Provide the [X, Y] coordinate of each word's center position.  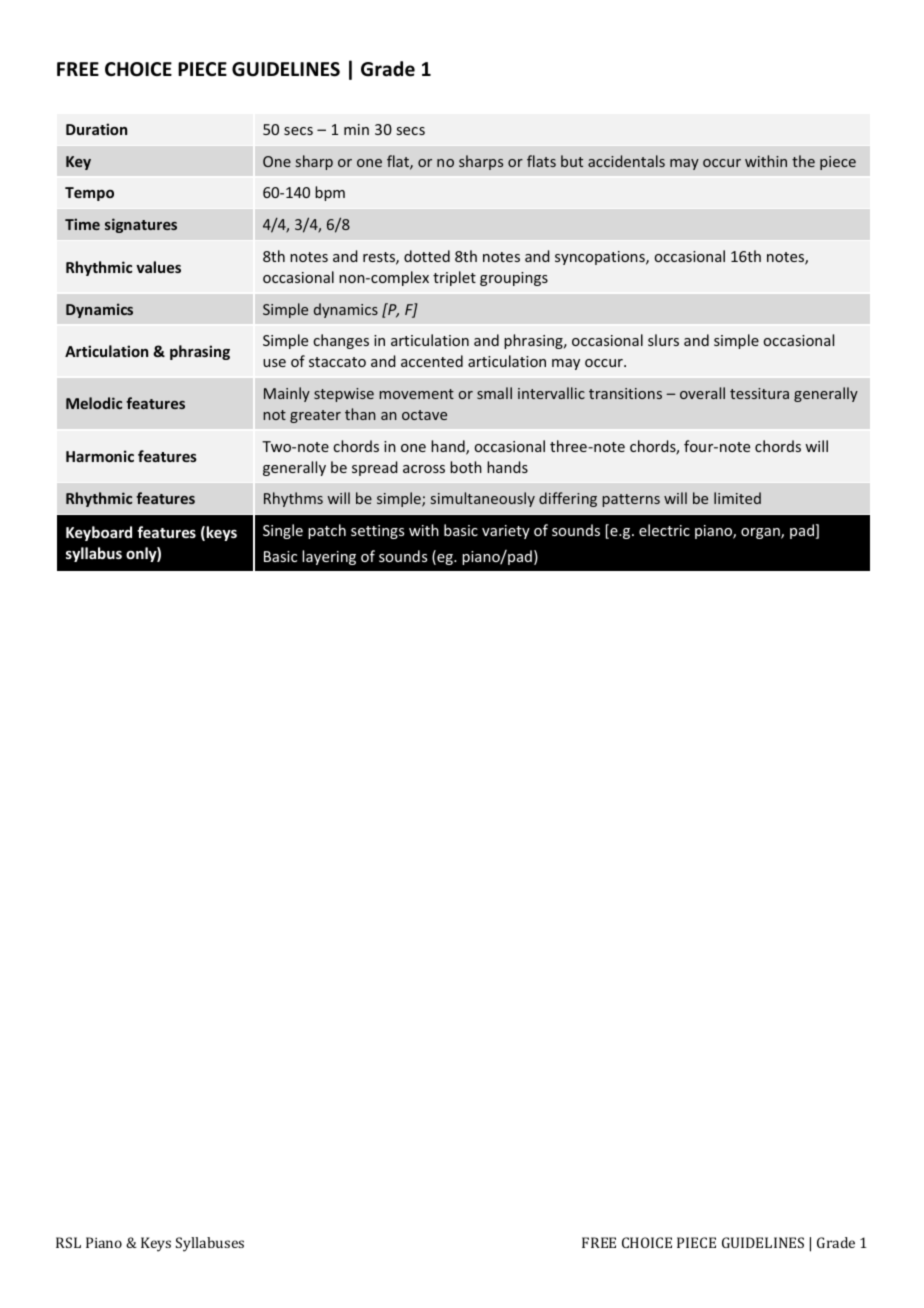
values [158, 267]
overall [702, 393]
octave [424, 415]
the [803, 161]
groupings [514, 279]
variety [506, 532]
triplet [454, 278]
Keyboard [99, 533]
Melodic [94, 403]
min [356, 129]
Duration [96, 129]
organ [761, 533]
